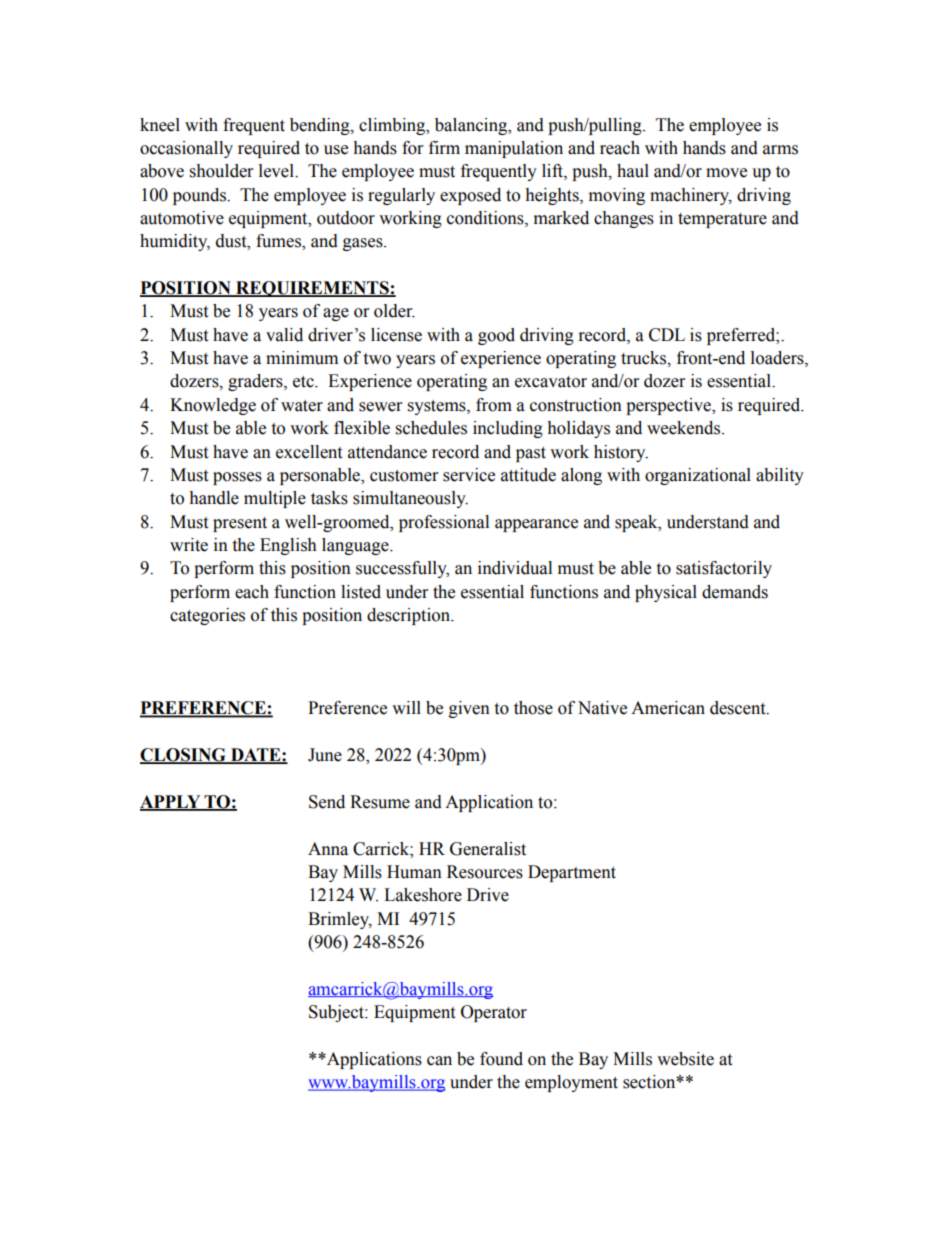  Describe the element at coordinates (726, 173) in the page. I see `move` at that location.
